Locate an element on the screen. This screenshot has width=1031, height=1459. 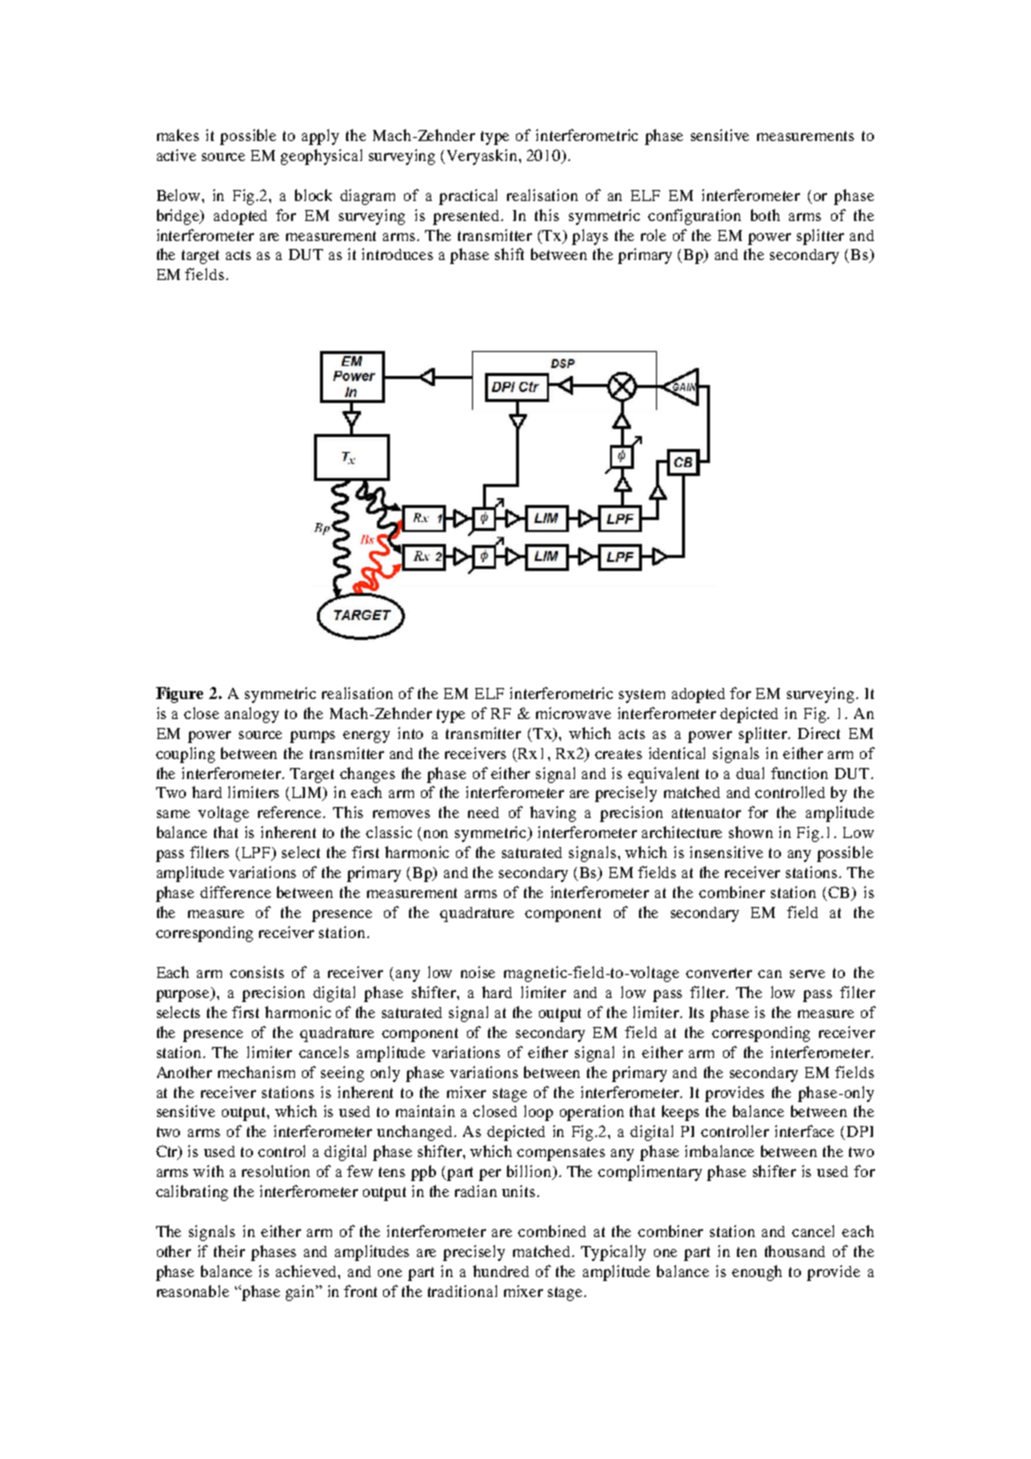
serve is located at coordinates (807, 974).
